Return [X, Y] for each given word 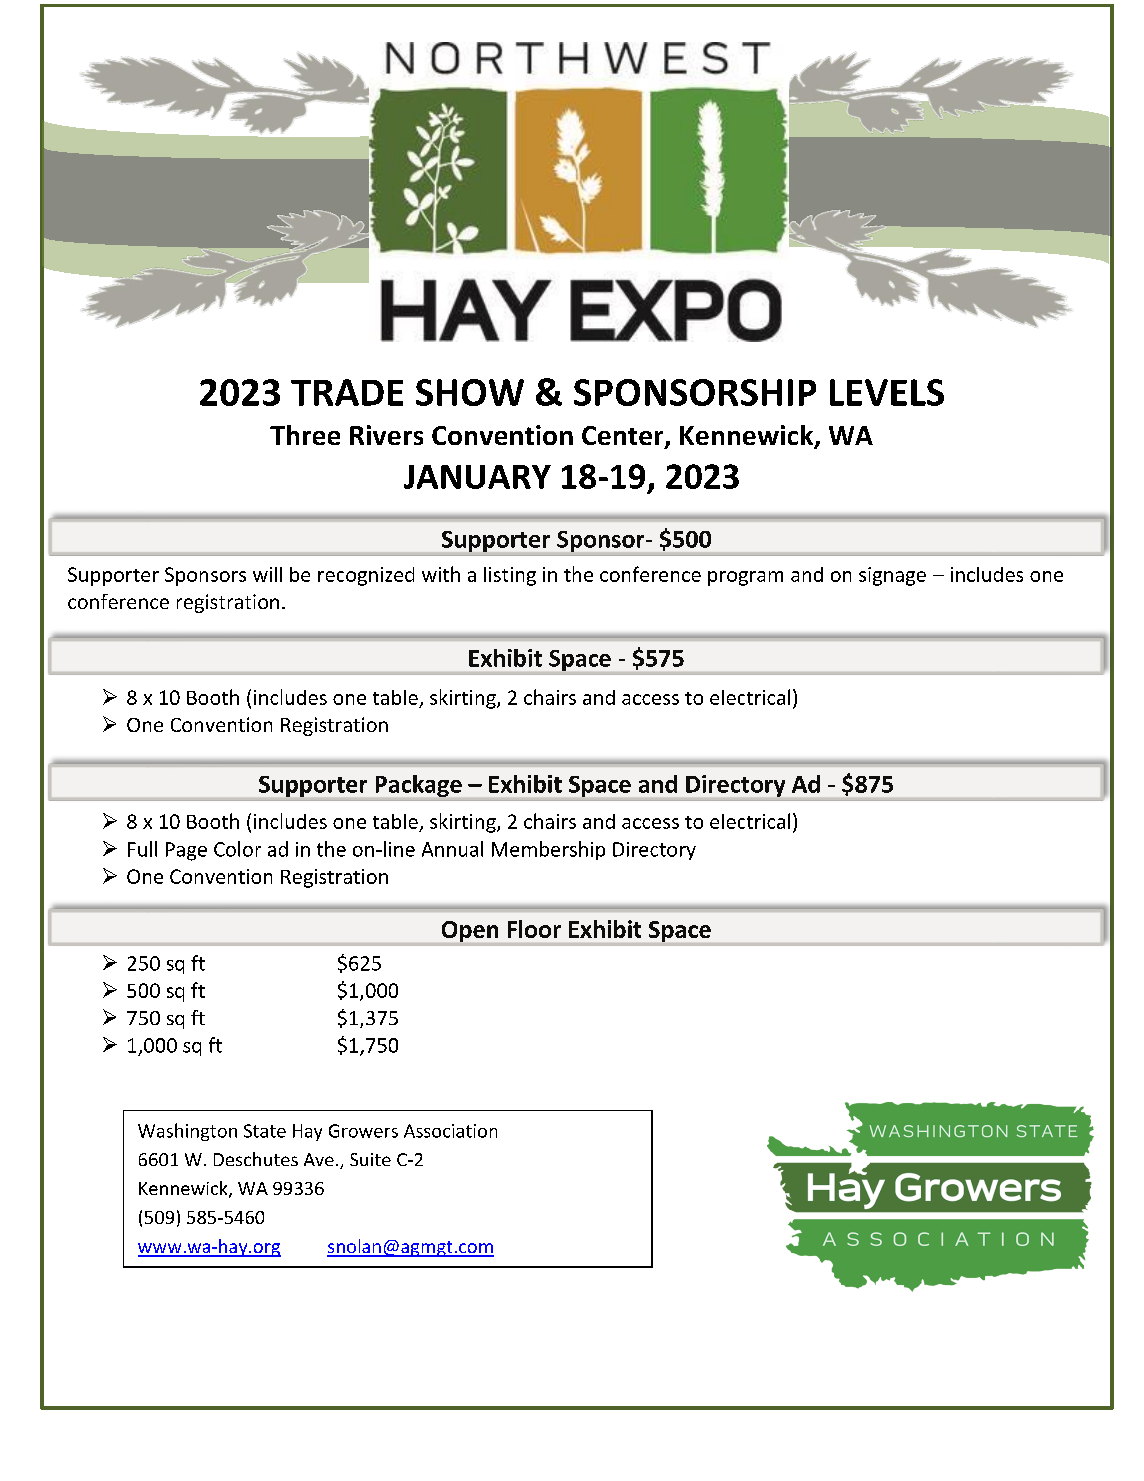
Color [237, 849]
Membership [548, 850]
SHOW [470, 392]
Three [305, 435]
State [265, 1131]
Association [450, 1131]
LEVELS [887, 392]
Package [419, 786]
